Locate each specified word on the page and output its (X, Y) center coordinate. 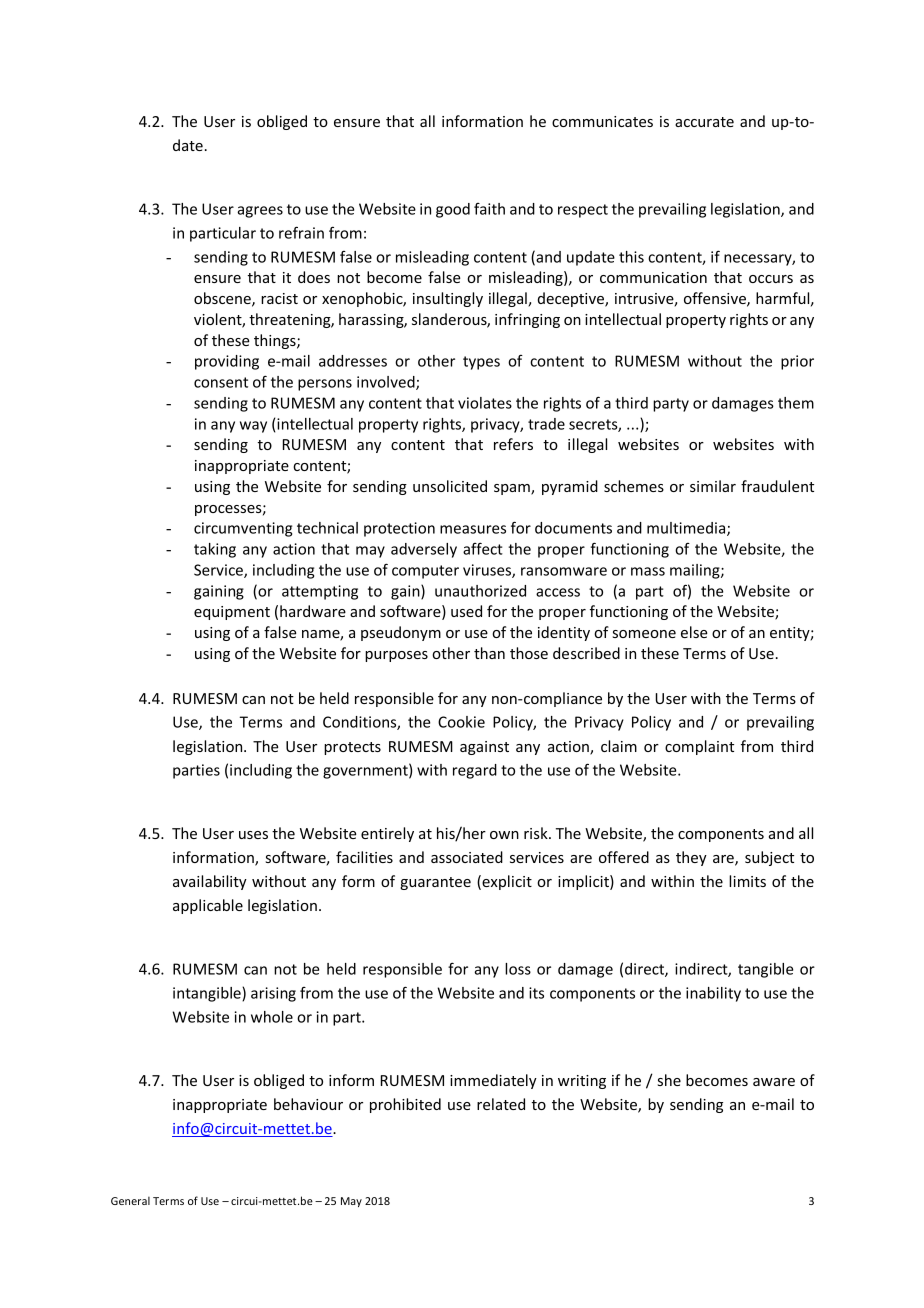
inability (713, 994)
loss (518, 969)
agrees (260, 212)
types (481, 363)
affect (483, 548)
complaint (699, 747)
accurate (704, 122)
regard (475, 771)
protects (352, 748)
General (130, 1200)
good (453, 210)
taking (215, 550)
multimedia (687, 529)
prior (797, 362)
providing (227, 362)
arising (273, 994)
